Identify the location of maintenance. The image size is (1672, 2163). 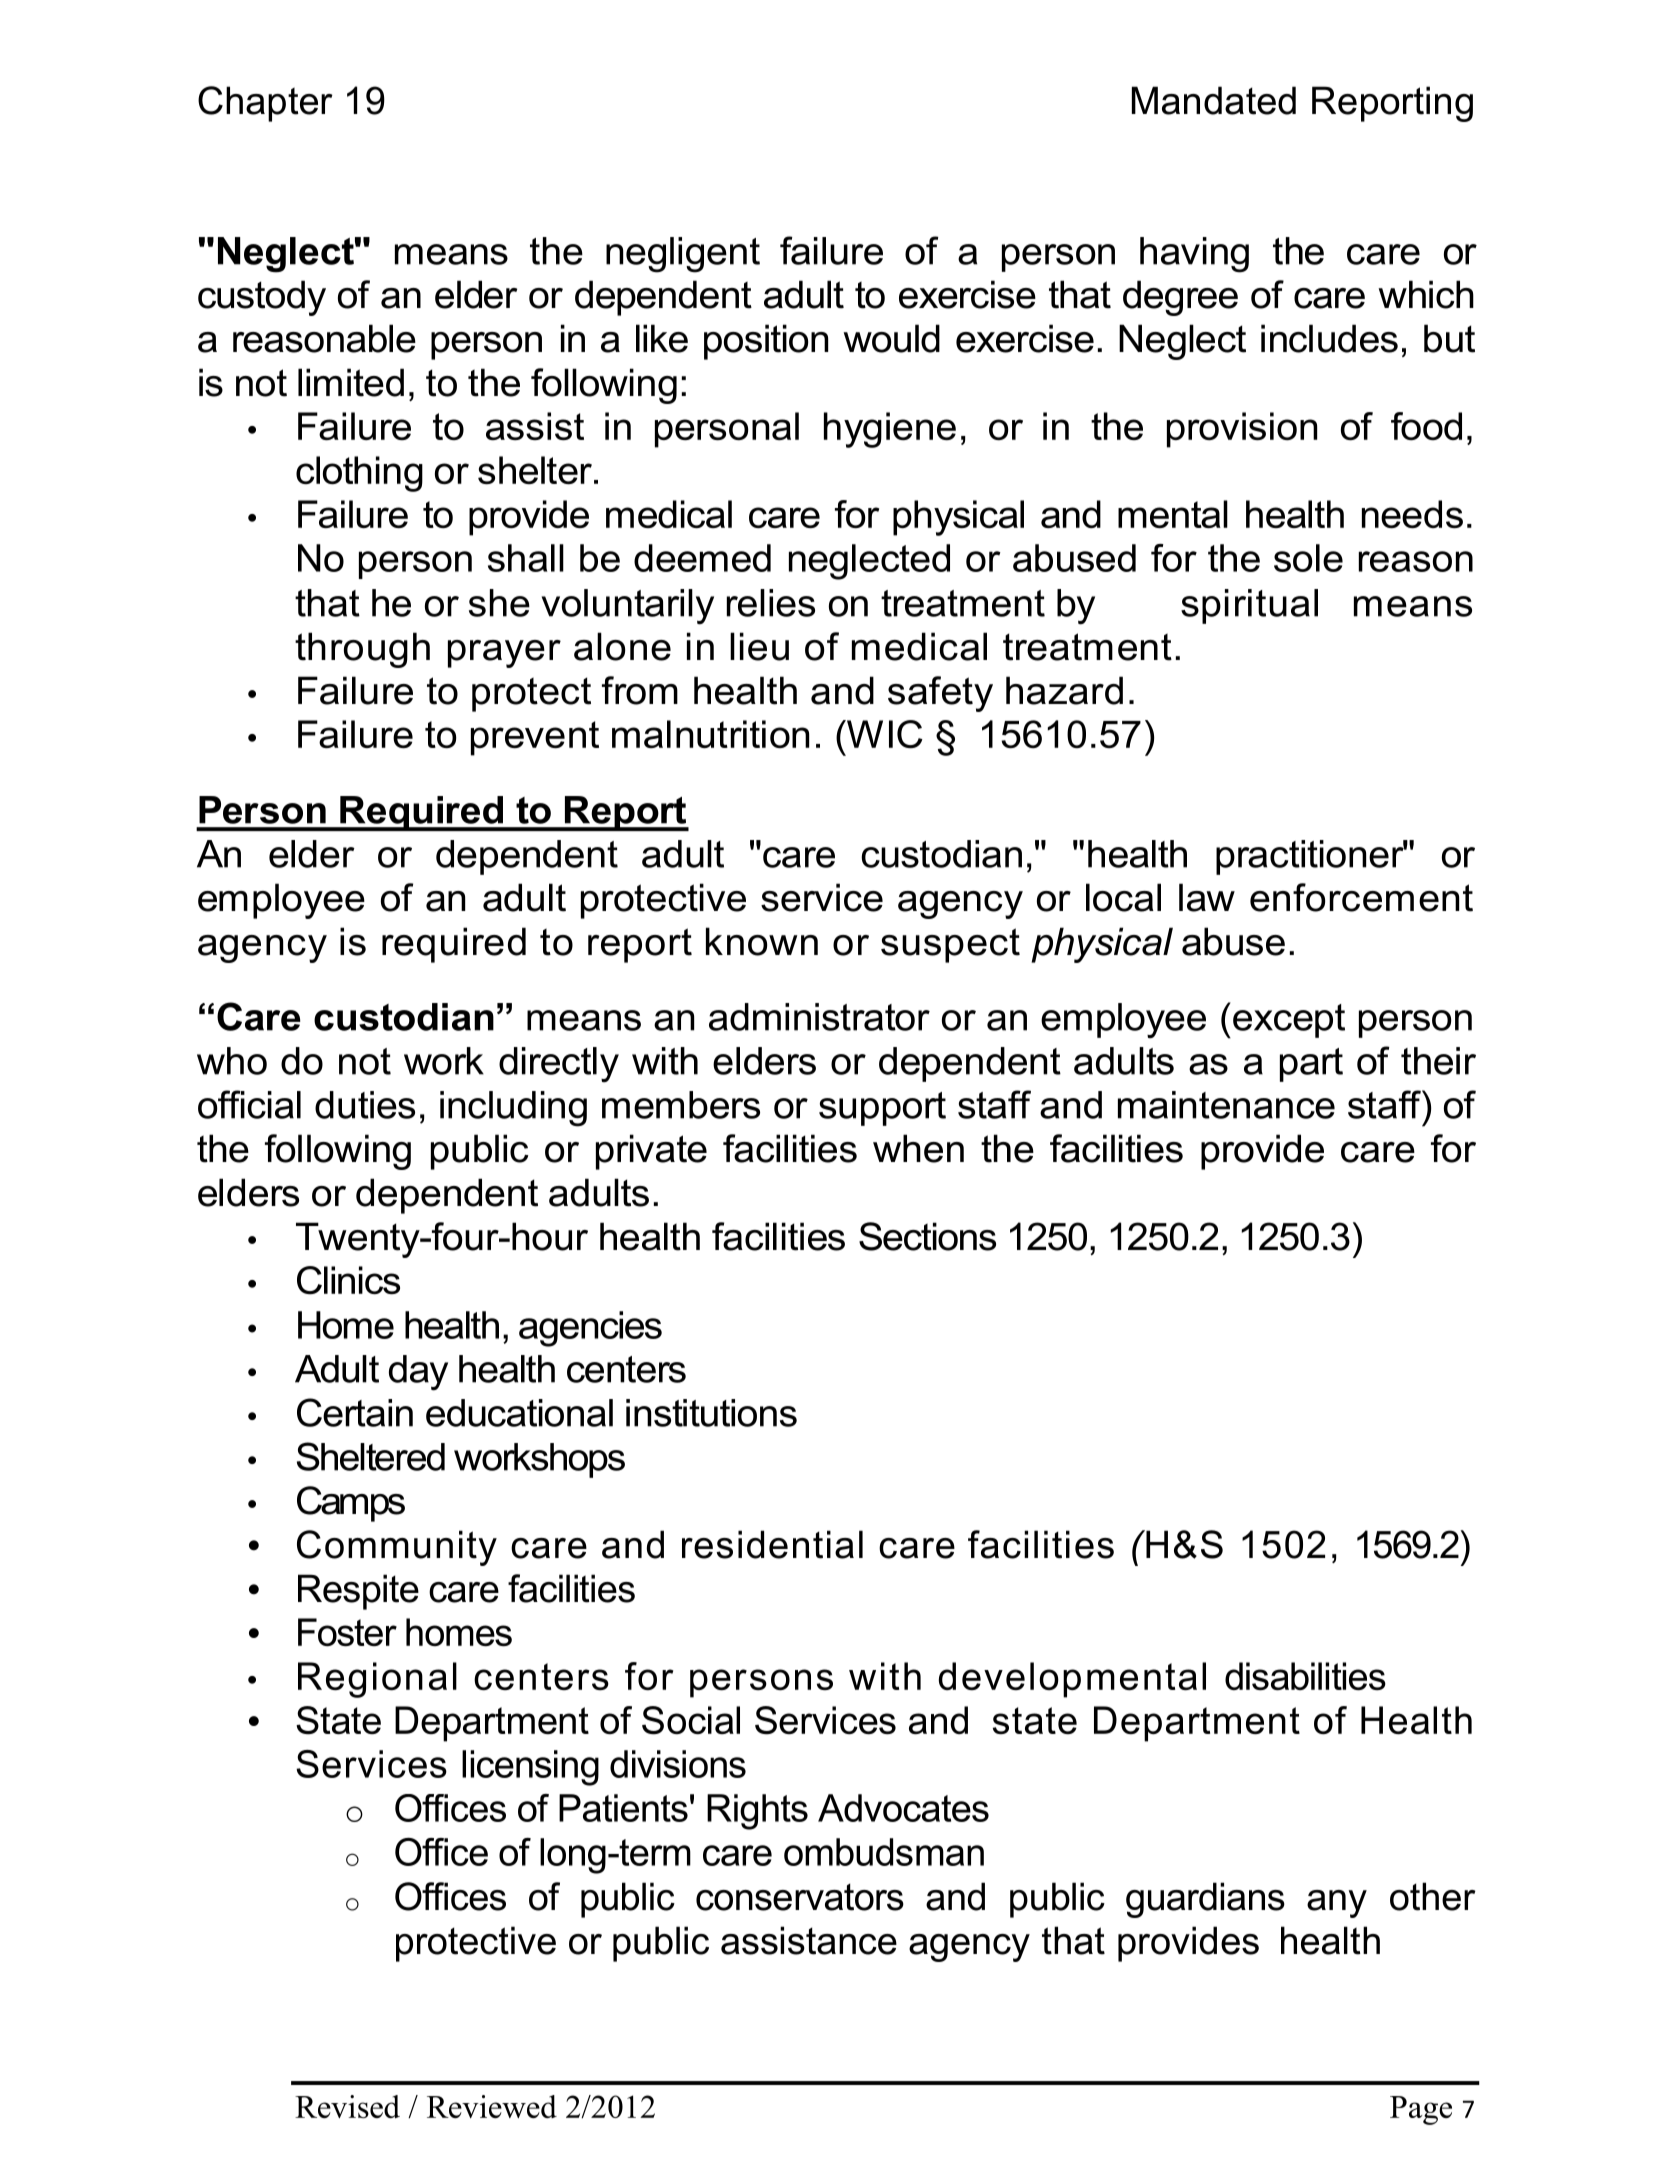
(1226, 1105).
